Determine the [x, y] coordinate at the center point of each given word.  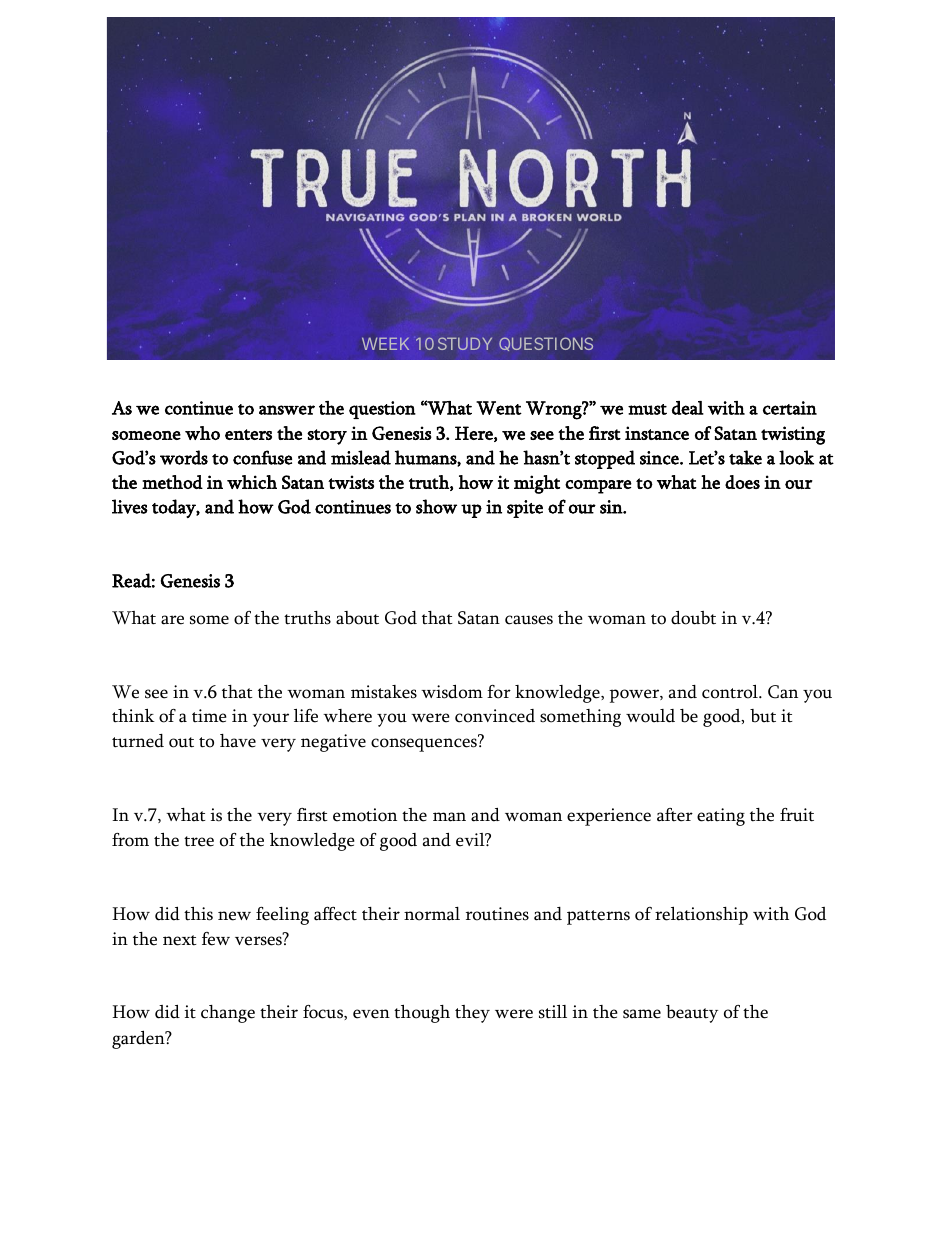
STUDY [465, 343]
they [472, 1014]
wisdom [452, 692]
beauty [692, 1014]
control [731, 692]
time [209, 716]
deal [688, 408]
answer [287, 410]
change [228, 1014]
